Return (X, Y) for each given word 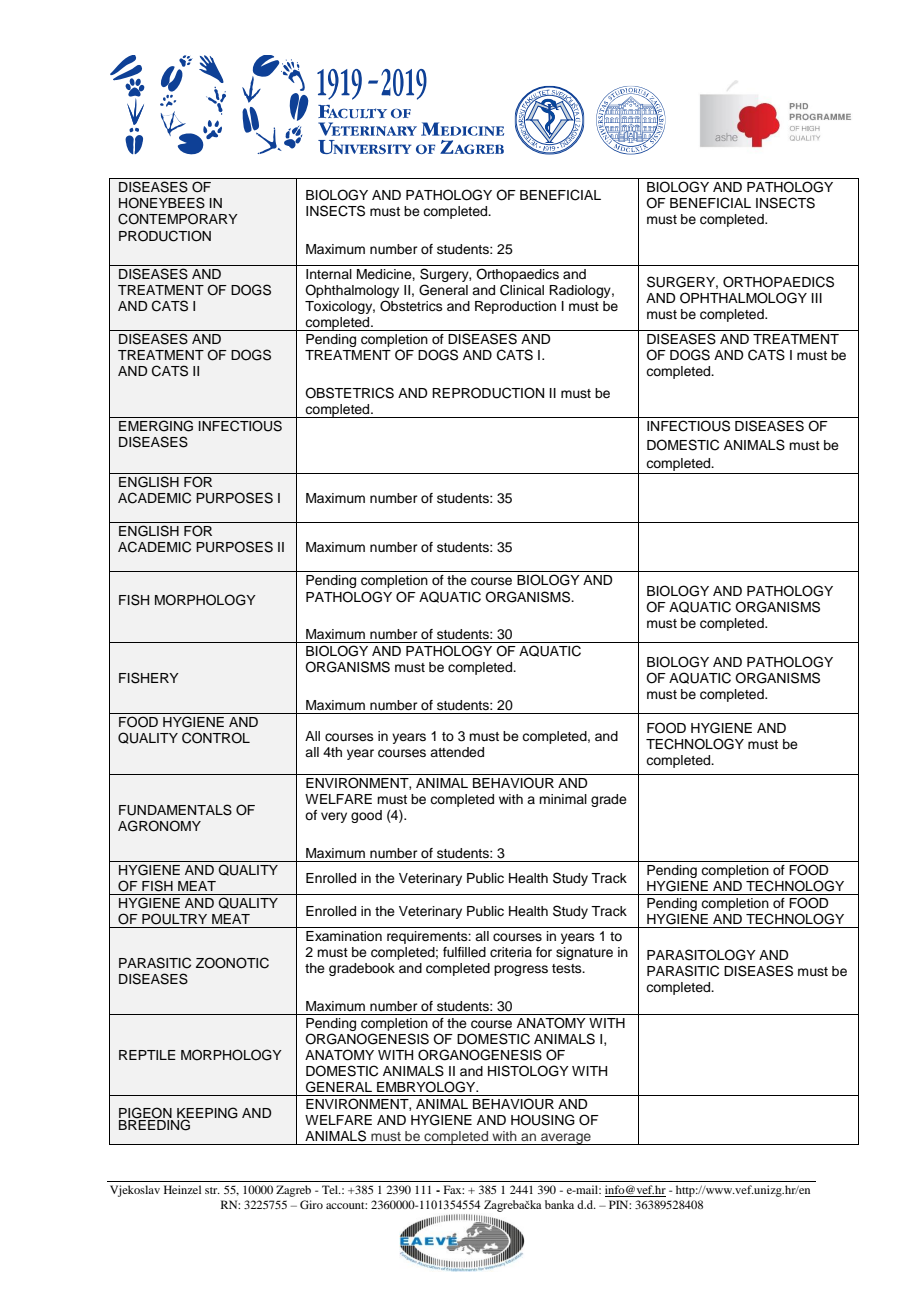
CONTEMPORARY (178, 219)
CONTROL (216, 738)
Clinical (522, 290)
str (212, 1190)
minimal (563, 799)
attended (457, 752)
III (817, 298)
